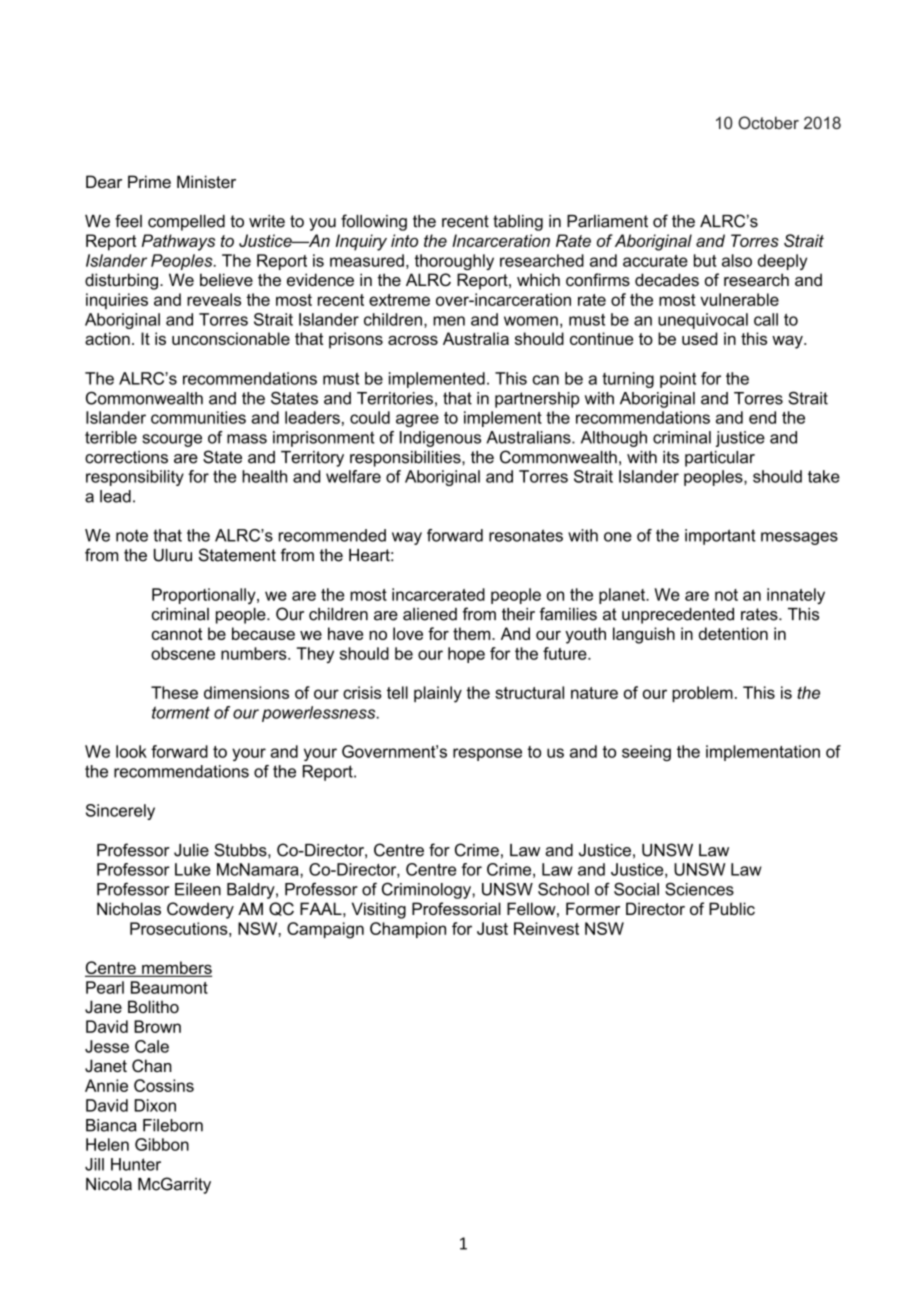 Image resolution: width=924 pixels, height=1308 pixels. I want to click on problem, so click(702, 694).
